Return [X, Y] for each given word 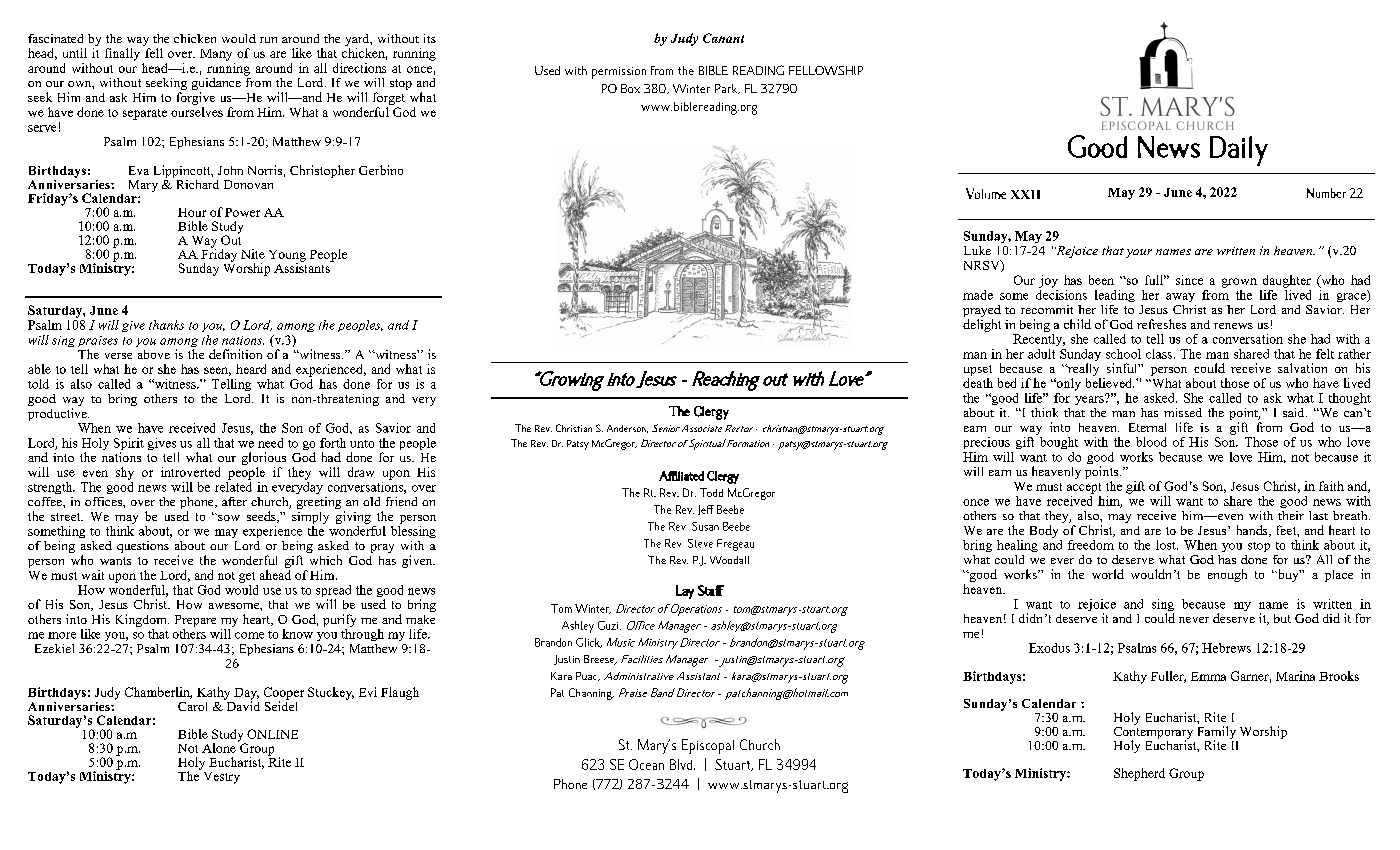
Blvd [682, 764]
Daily [1239, 151]
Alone [219, 748]
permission [619, 73]
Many [216, 55]
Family [1217, 733]
